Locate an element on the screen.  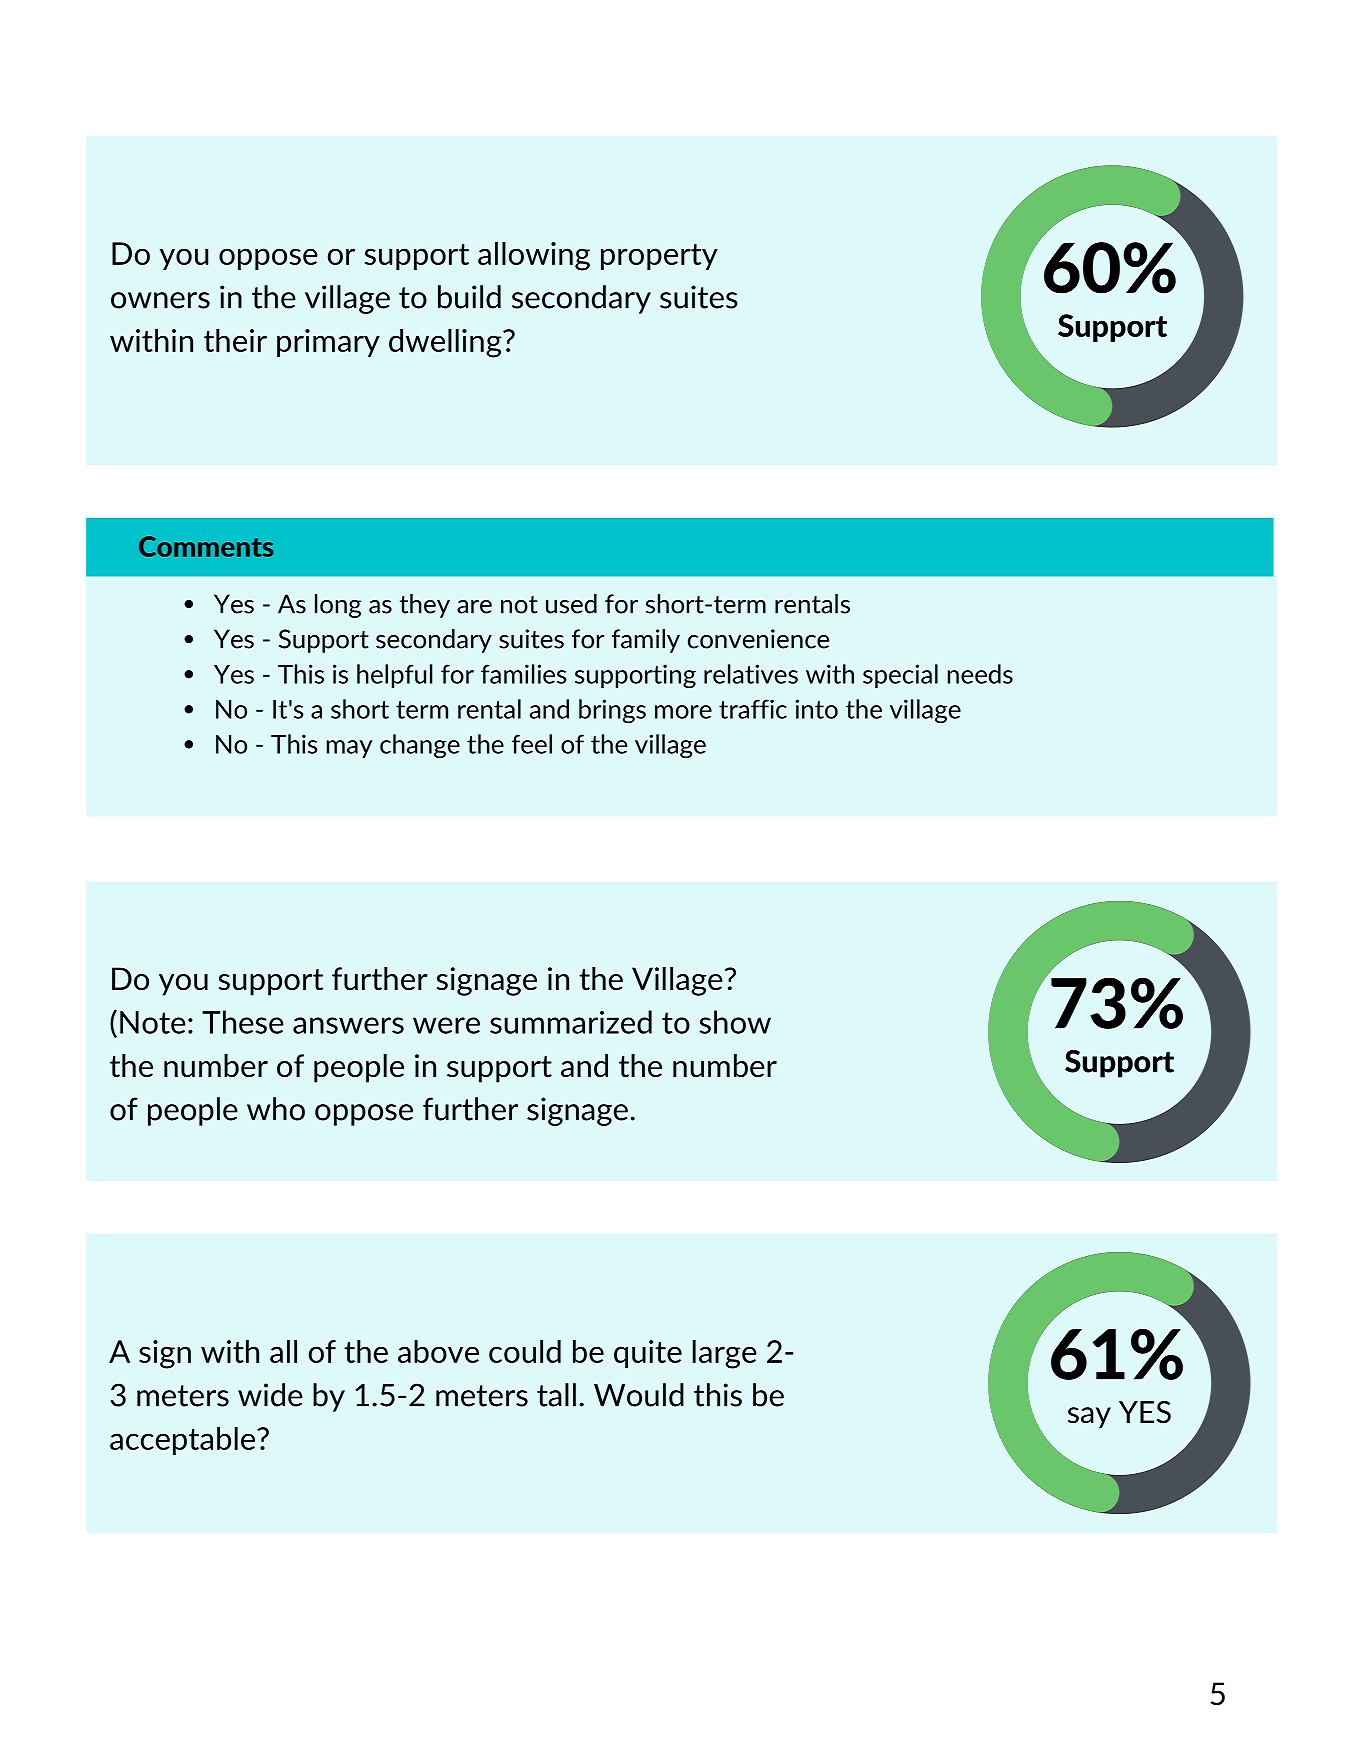
property is located at coordinates (659, 257).
